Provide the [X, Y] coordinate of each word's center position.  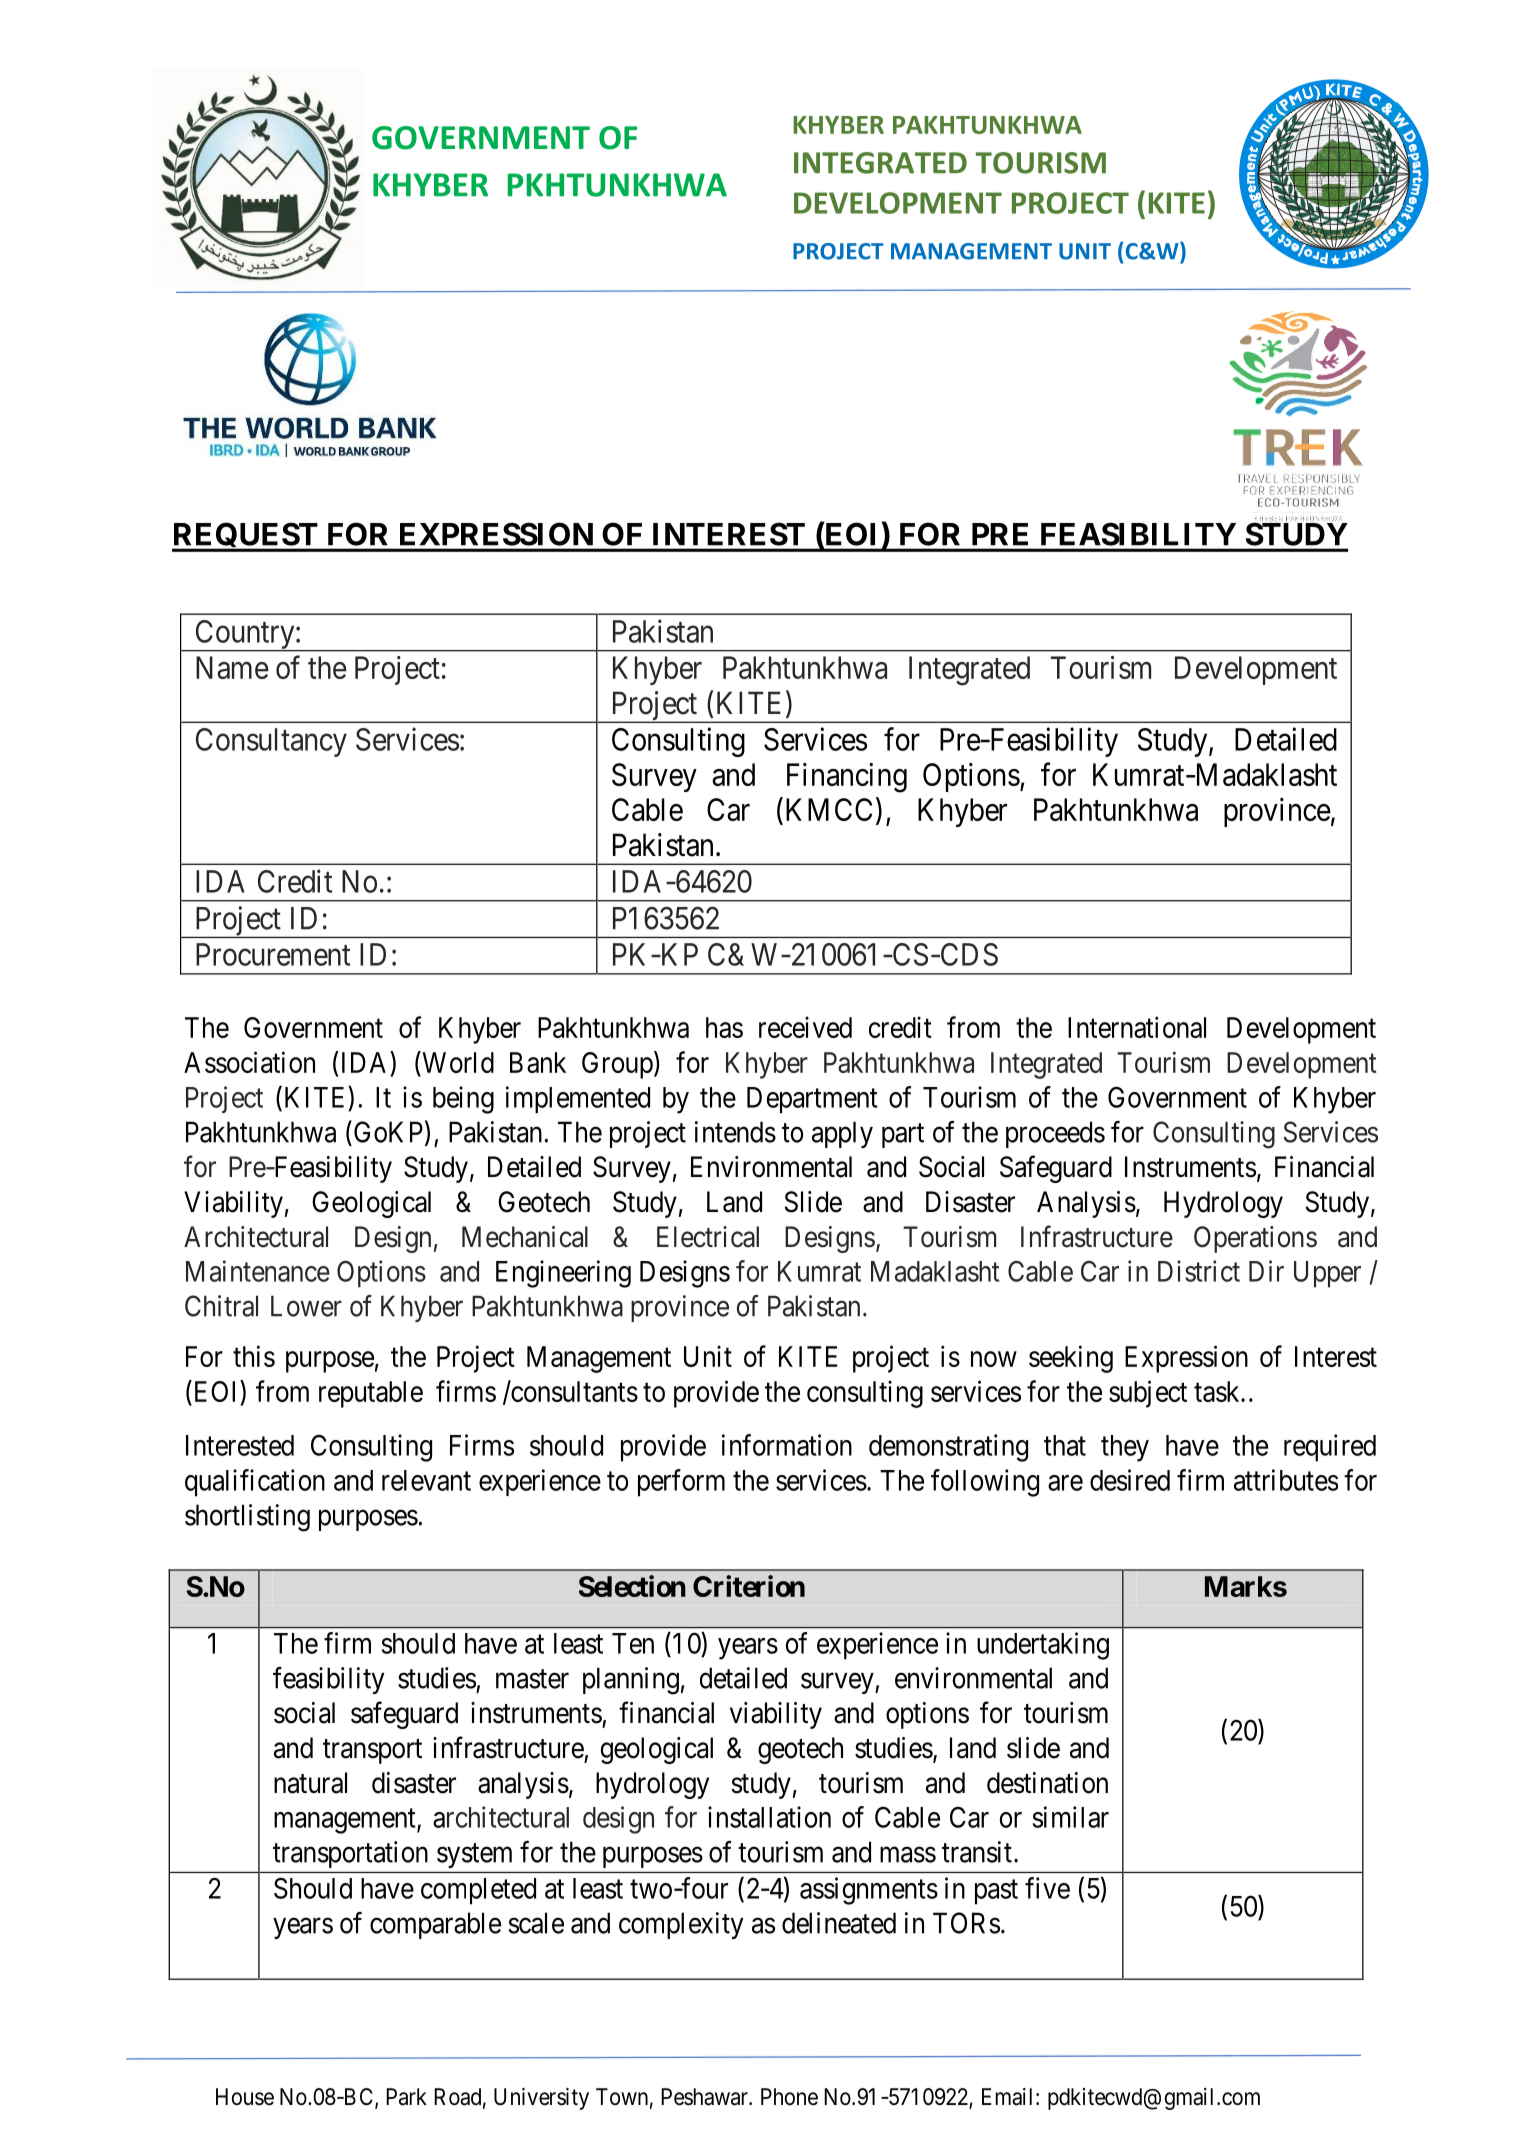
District [1199, 1271]
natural [310, 1783]
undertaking [1043, 1646]
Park [406, 2097]
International [1137, 1027]
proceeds [1055, 1134]
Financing [847, 778]
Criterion [749, 1586]
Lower [306, 1306]
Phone [789, 2097]
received [805, 1027]
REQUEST [246, 537]
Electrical [708, 1237]
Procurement [273, 954]
